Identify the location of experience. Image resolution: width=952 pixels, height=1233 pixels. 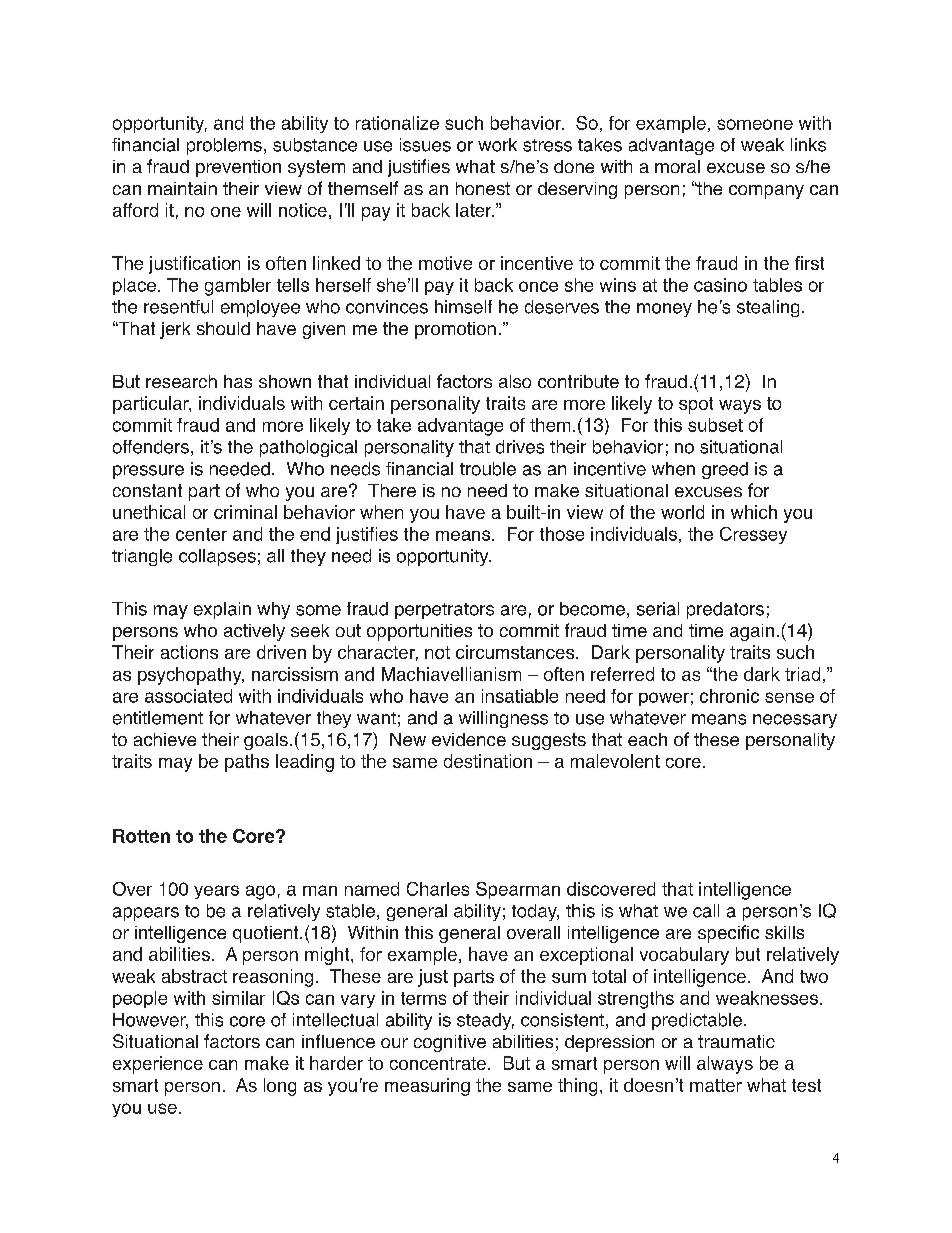
(158, 1065).
